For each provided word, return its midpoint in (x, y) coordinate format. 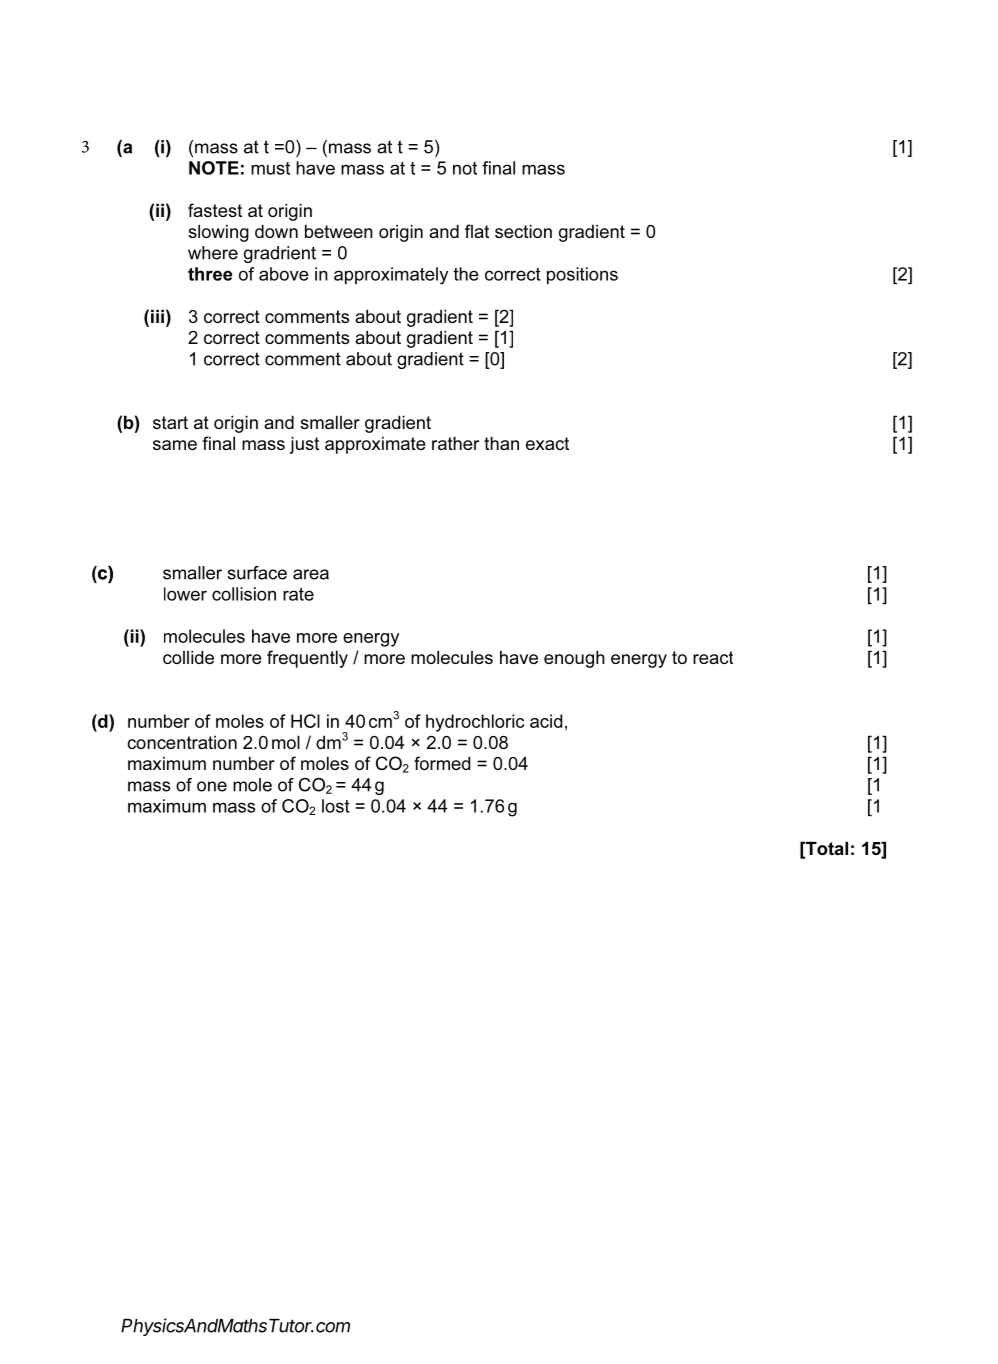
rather (455, 443)
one (212, 786)
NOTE (214, 168)
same (175, 445)
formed (442, 763)
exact (547, 443)
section (523, 231)
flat (477, 231)
